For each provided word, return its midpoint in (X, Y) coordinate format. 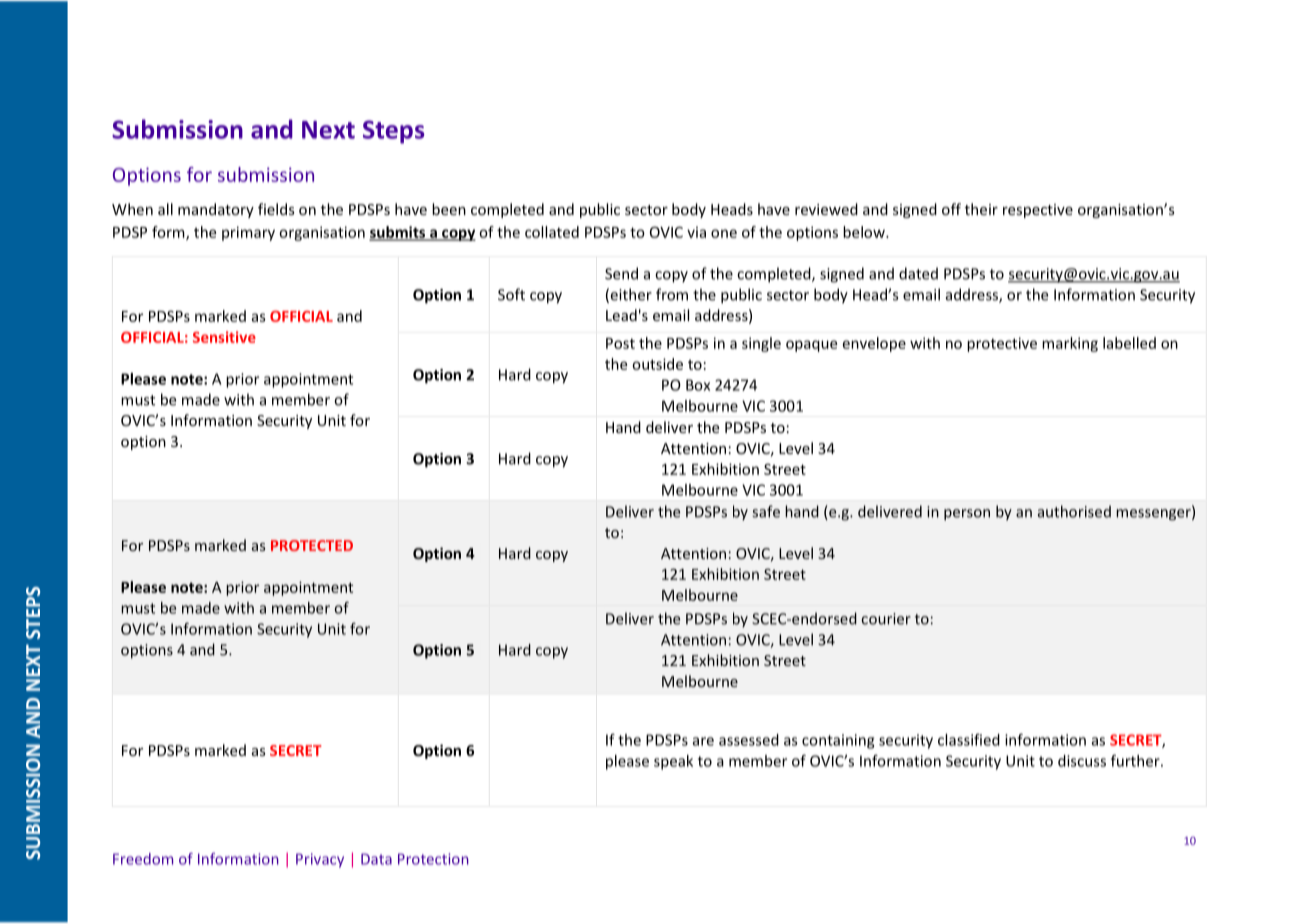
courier (886, 619)
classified (969, 740)
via (696, 232)
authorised (1074, 511)
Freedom (143, 859)
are (703, 741)
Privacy (320, 860)
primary (248, 233)
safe (766, 511)
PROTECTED (312, 545)
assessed (749, 740)
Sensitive (224, 337)
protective (1002, 344)
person (967, 515)
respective (1038, 211)
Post (620, 343)
